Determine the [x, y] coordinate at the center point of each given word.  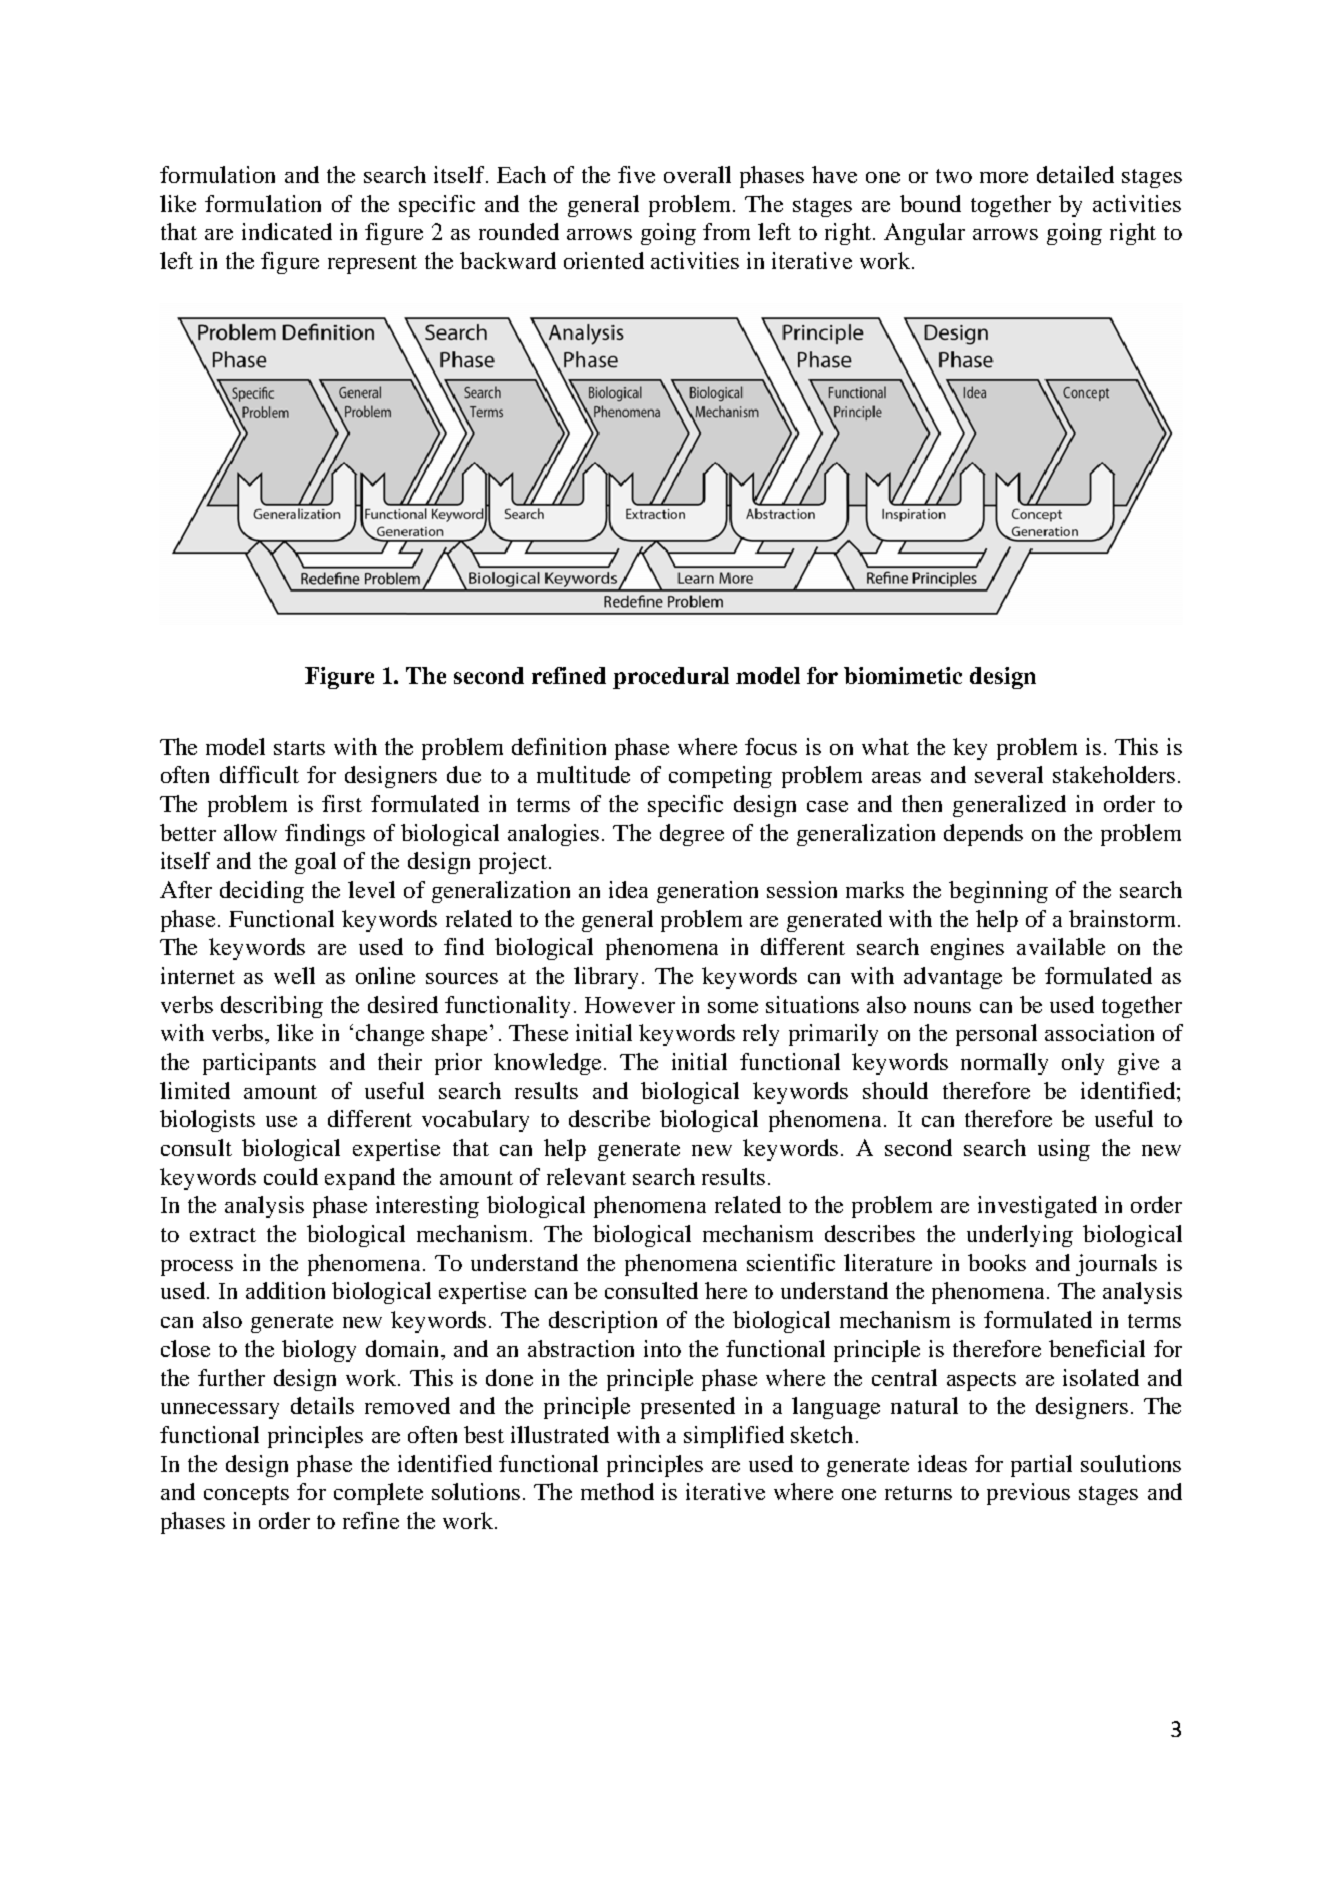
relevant [586, 1176]
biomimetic [903, 675]
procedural [671, 678]
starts [299, 748]
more [1004, 177]
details [322, 1405]
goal [315, 863]
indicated [287, 231]
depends [983, 835]
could [291, 1176]
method [617, 1491]
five [636, 174]
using [1064, 1150]
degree [692, 835]
